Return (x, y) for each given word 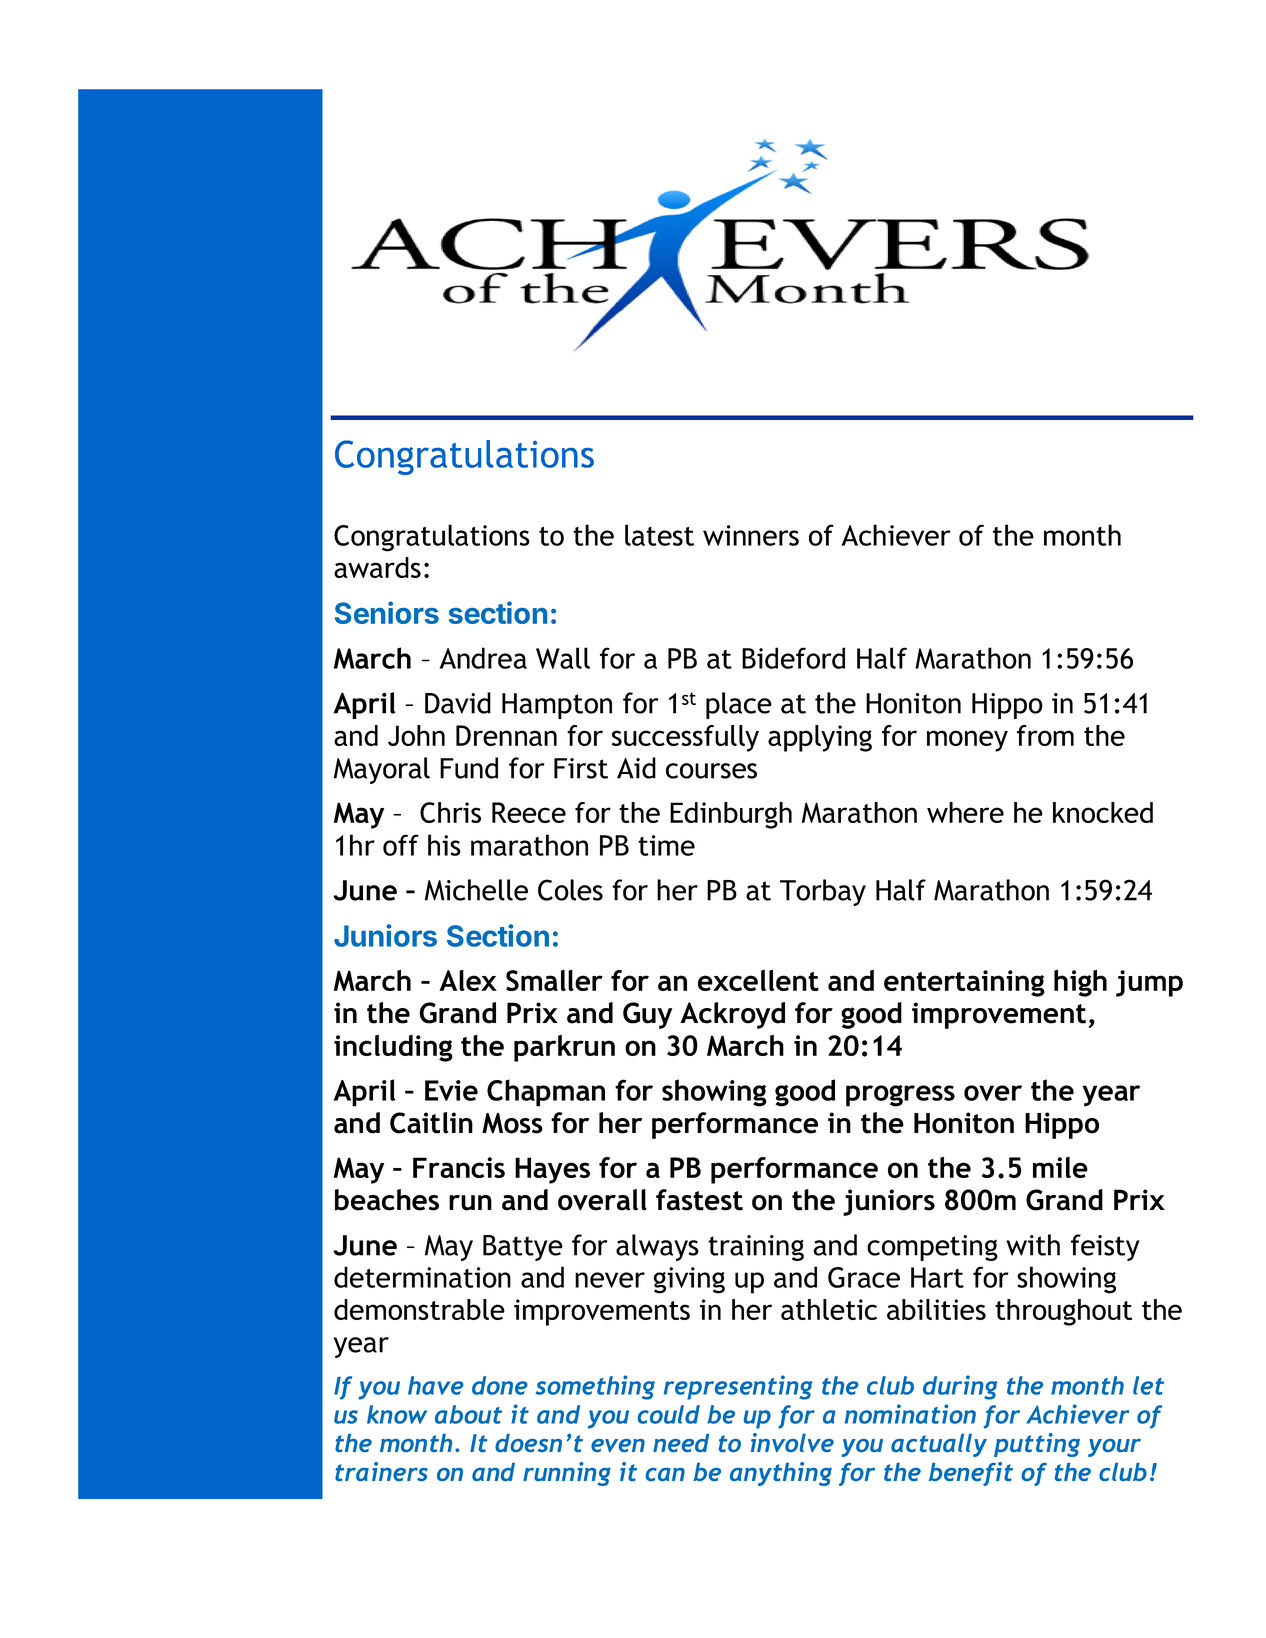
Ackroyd (732, 1015)
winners (751, 535)
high (1080, 983)
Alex (468, 980)
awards (377, 567)
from (1045, 735)
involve (792, 1442)
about (468, 1414)
